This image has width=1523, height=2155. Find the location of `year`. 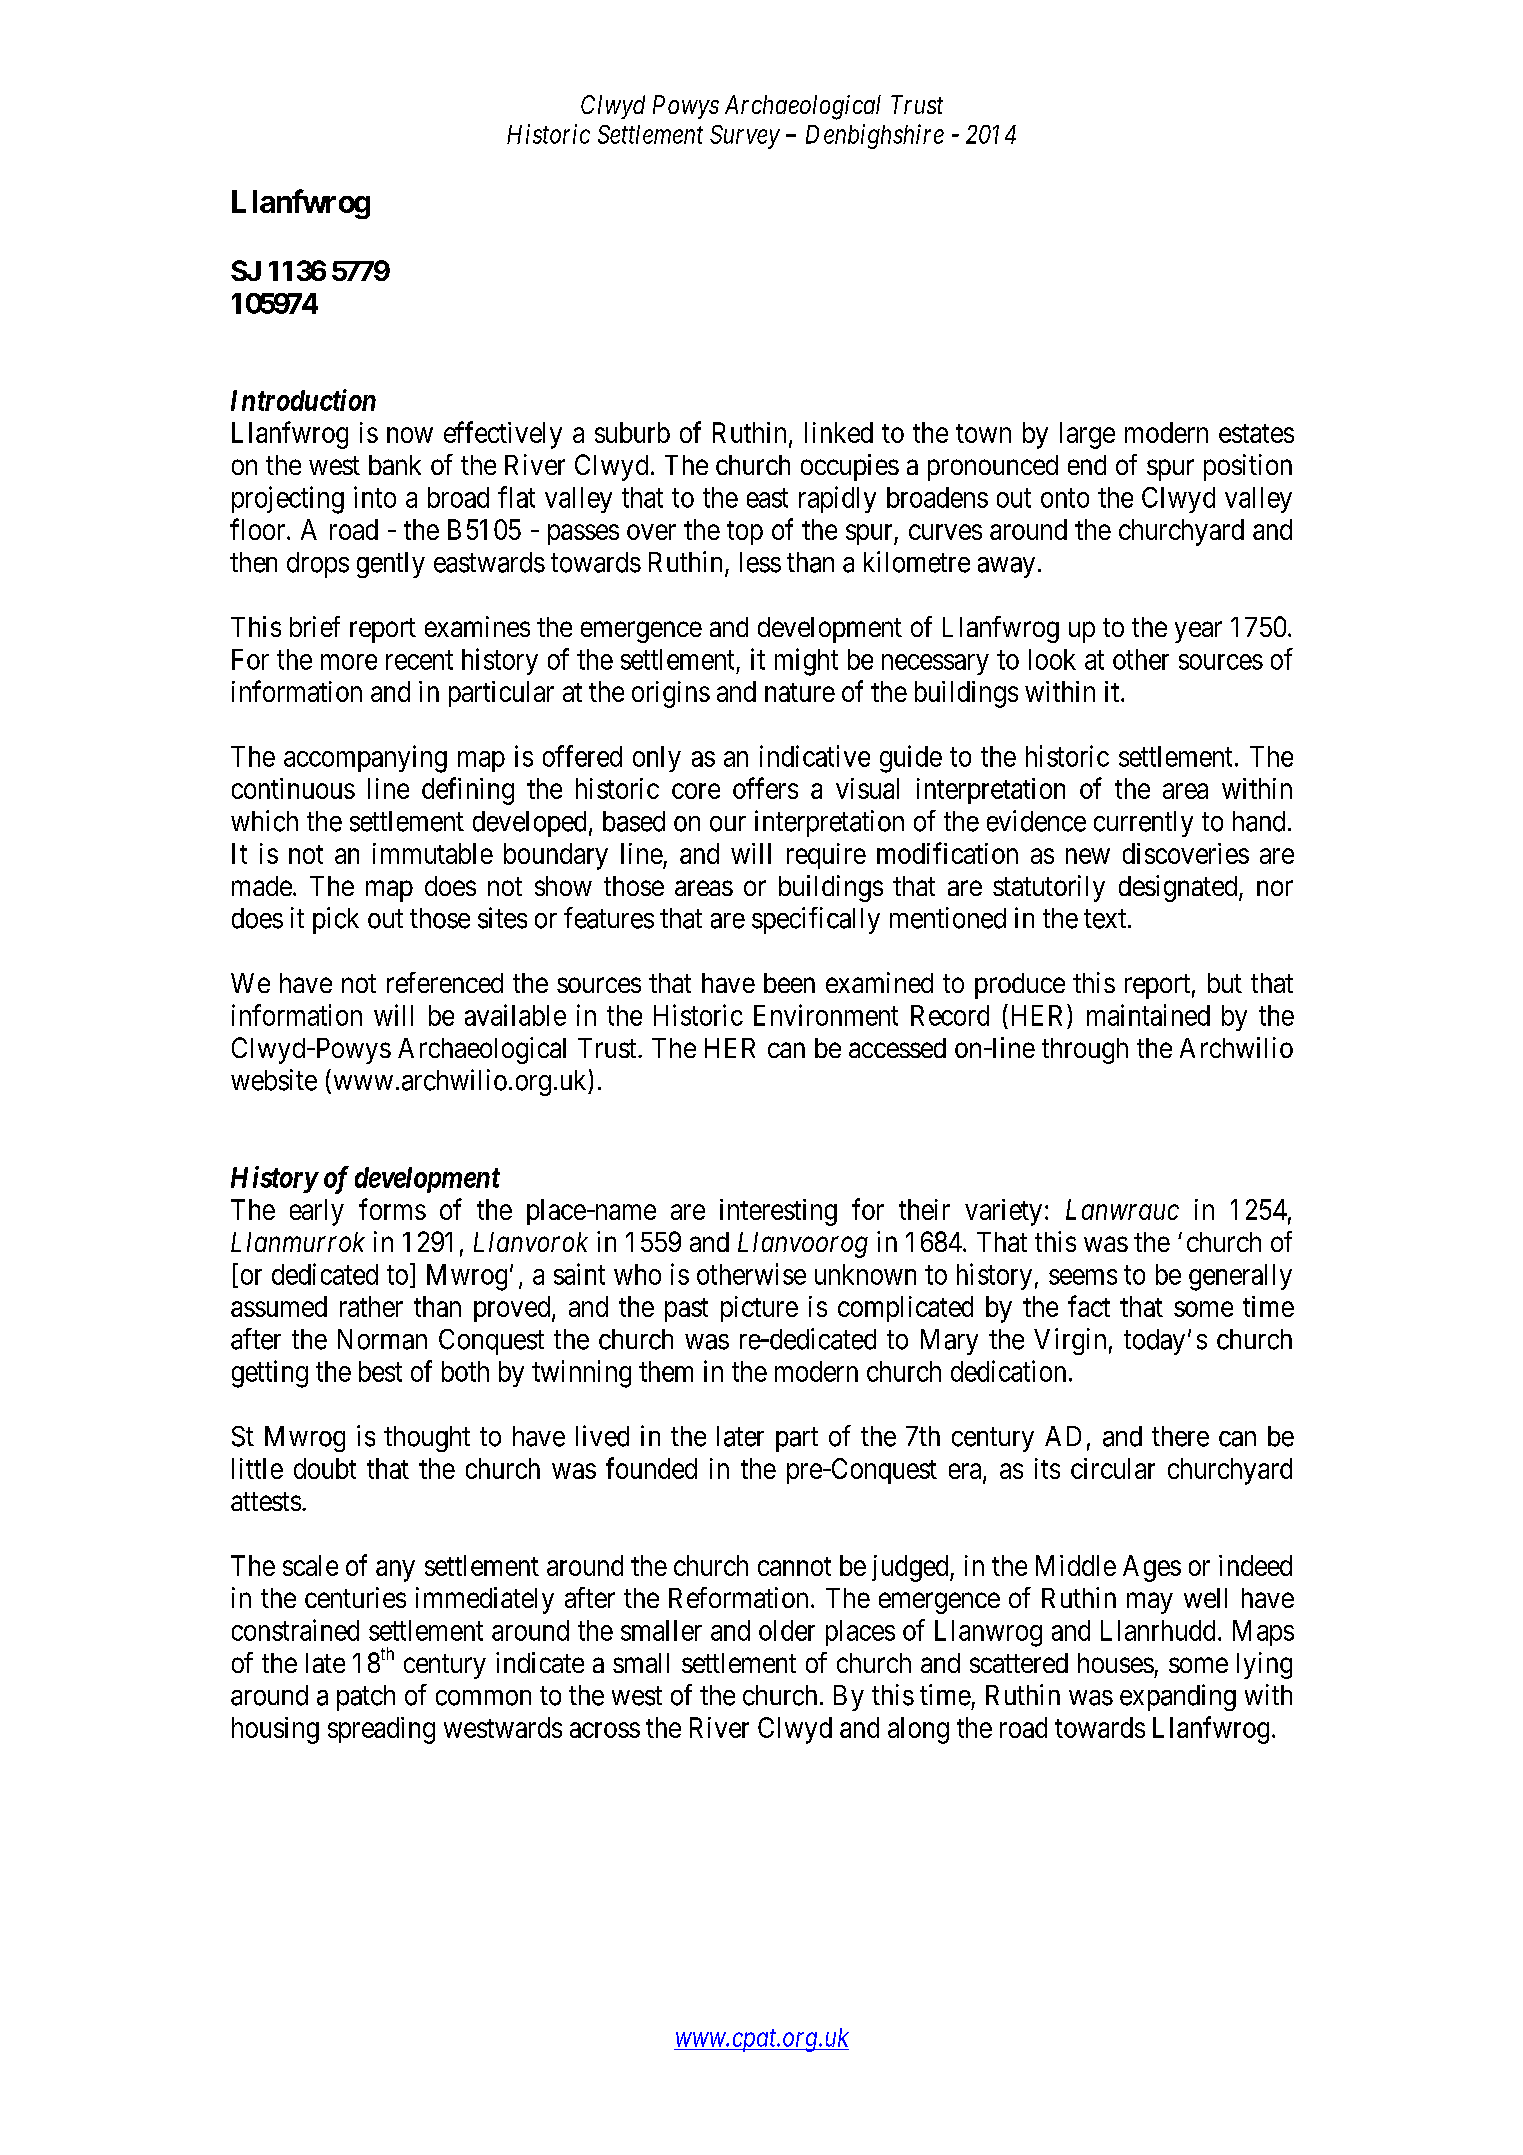

year is located at coordinates (1198, 632).
